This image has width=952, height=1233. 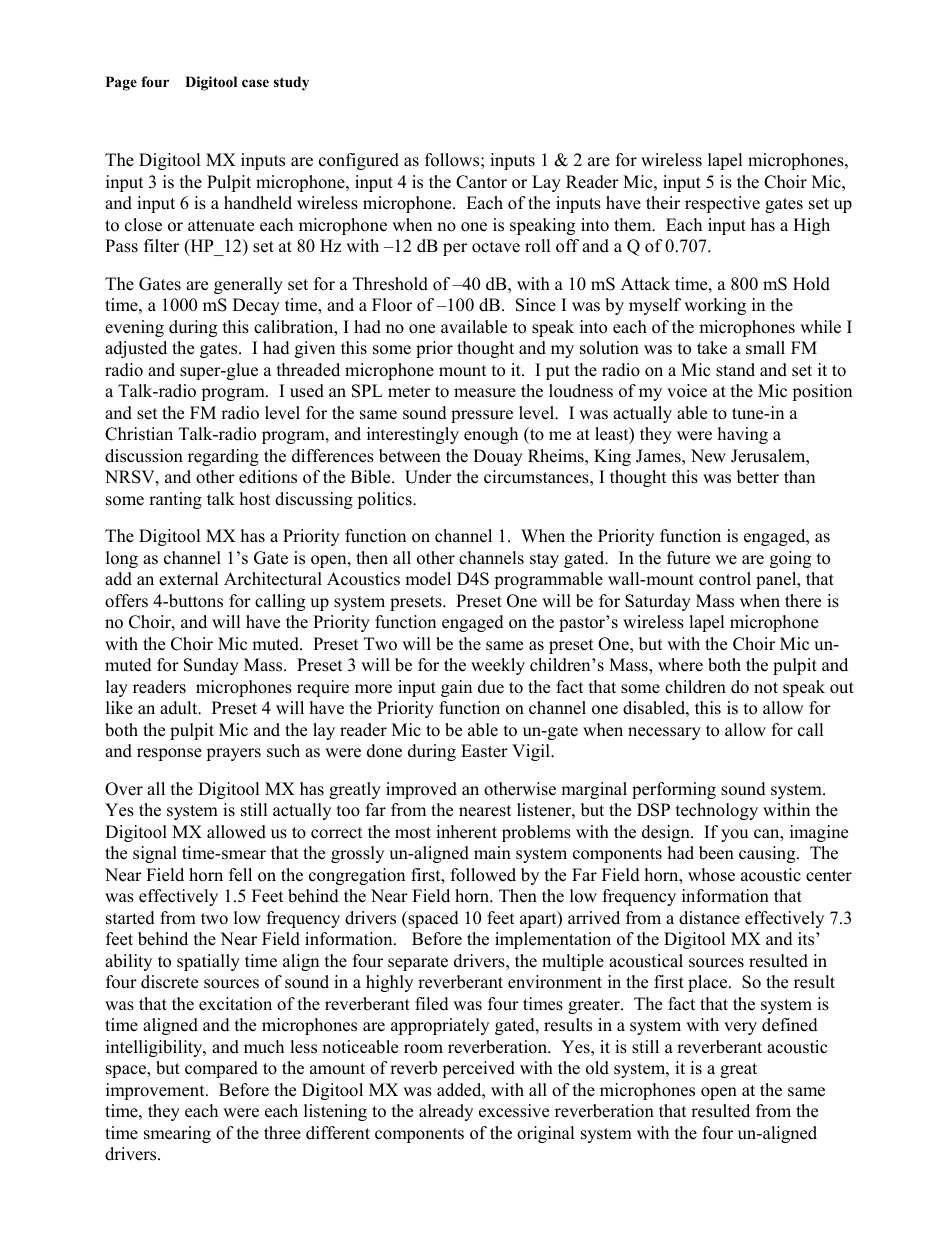 What do you see at coordinates (221, 1069) in the image?
I see `compared` at bounding box center [221, 1069].
